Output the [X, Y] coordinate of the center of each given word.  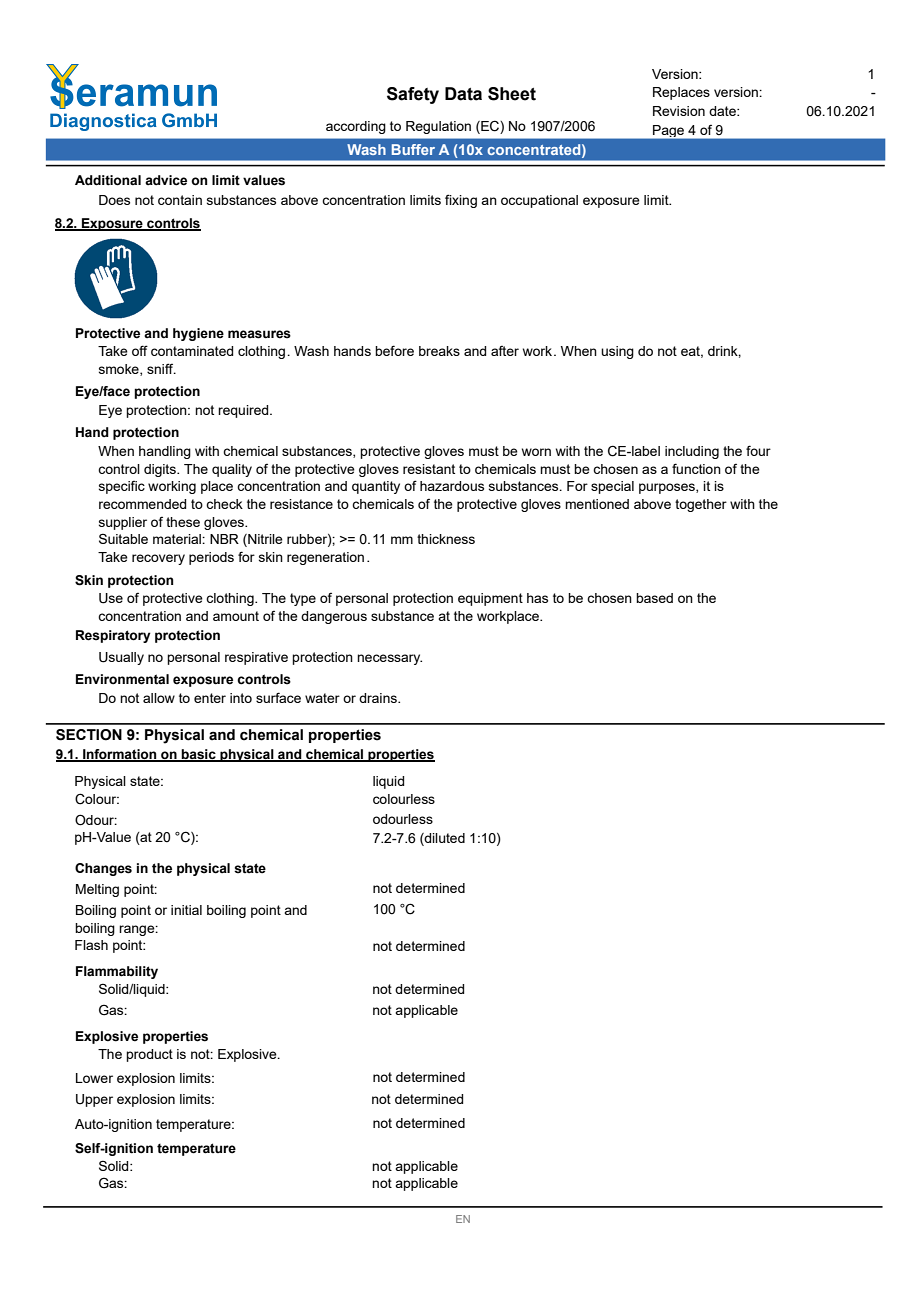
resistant [429, 469]
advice [166, 180]
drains [379, 698]
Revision [679, 111]
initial [186, 910]
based [654, 598]
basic [199, 755]
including [692, 452]
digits [161, 470]
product [149, 1055]
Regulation [438, 127]
